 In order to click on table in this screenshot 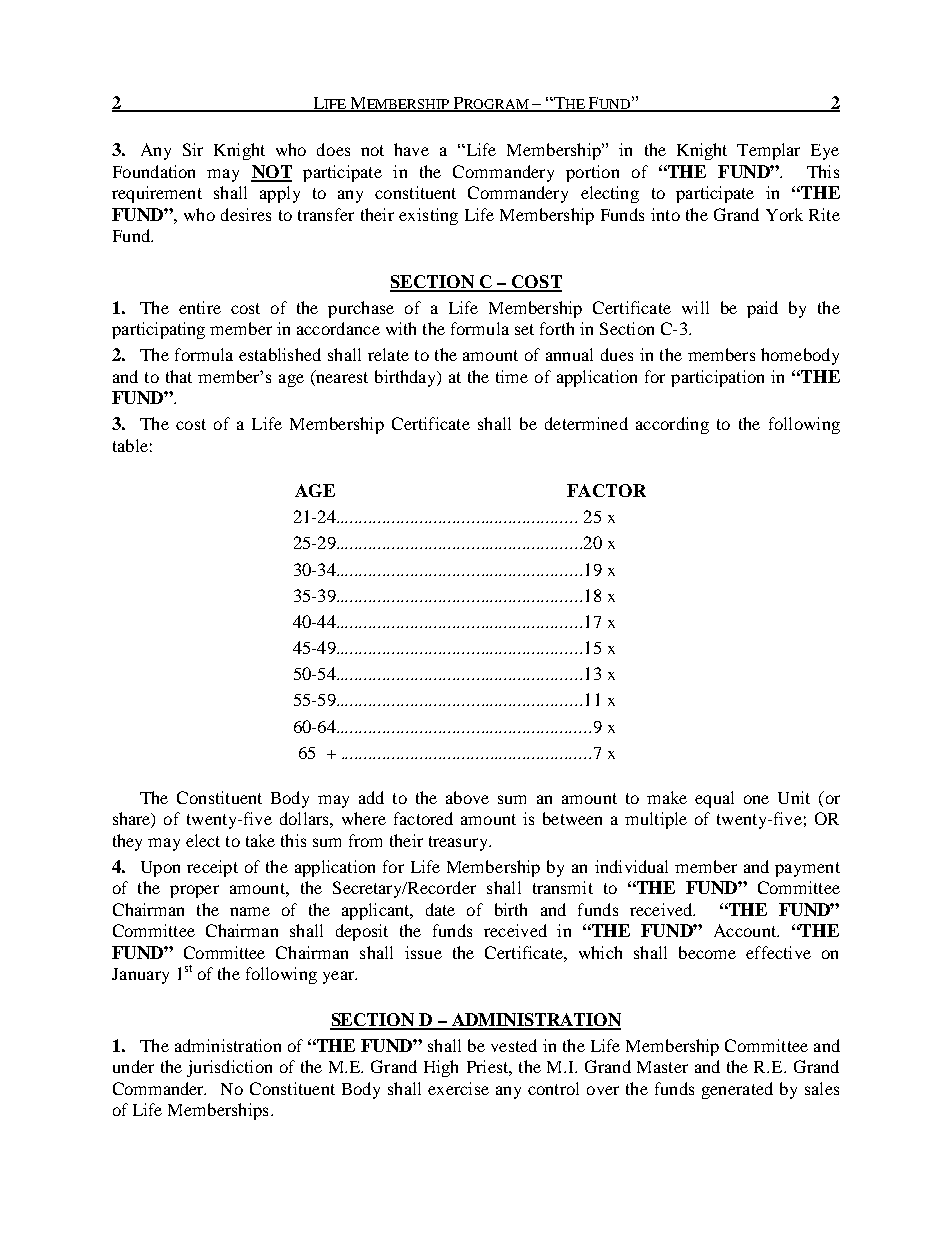, I will do `click(130, 445)`.
